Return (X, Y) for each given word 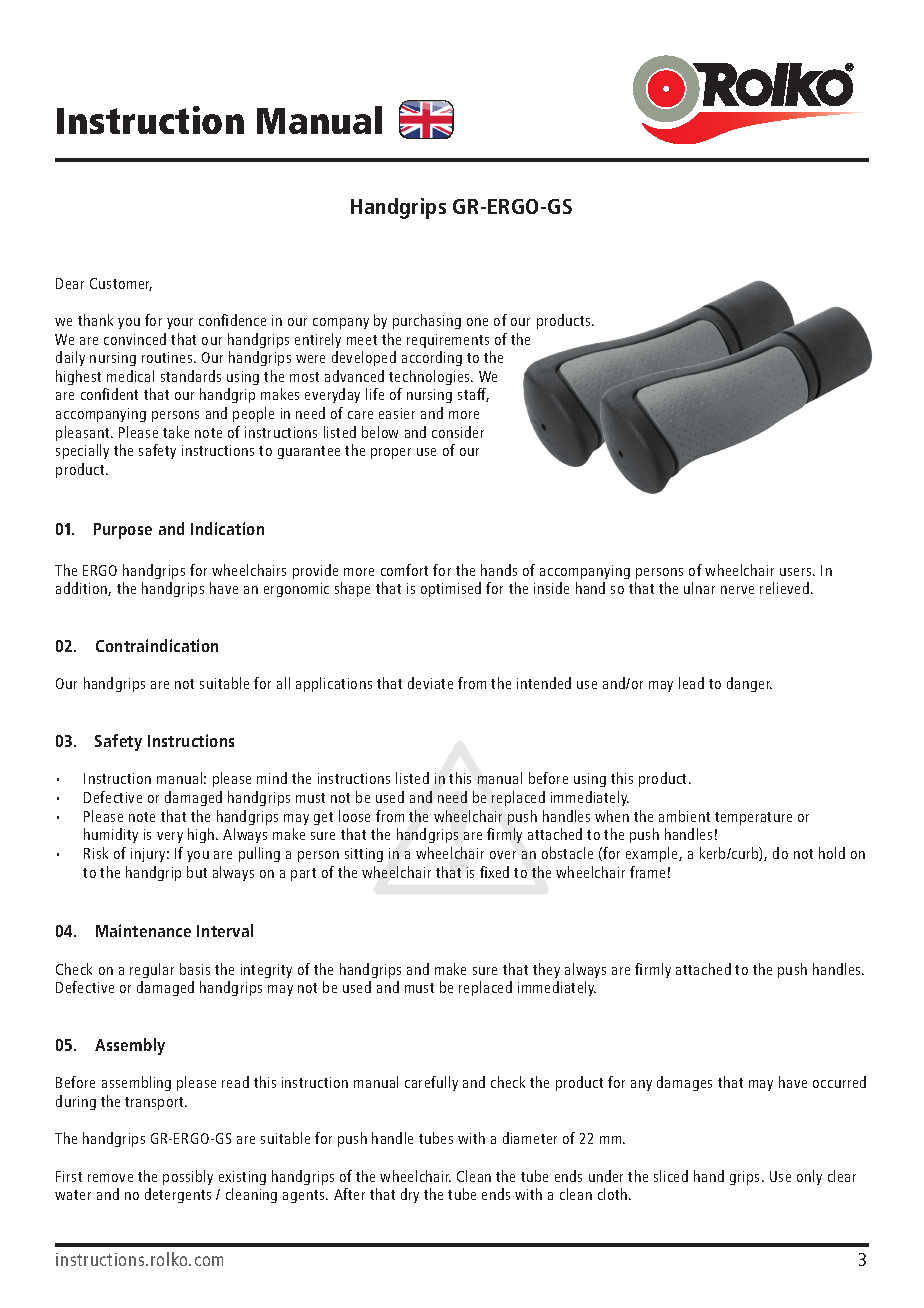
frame (647, 872)
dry (410, 1195)
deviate (430, 683)
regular (152, 970)
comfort (404, 570)
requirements (448, 341)
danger (749, 684)
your (180, 323)
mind (272, 778)
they (546, 970)
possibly (188, 1177)
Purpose (123, 531)
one (477, 322)
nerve (737, 590)
